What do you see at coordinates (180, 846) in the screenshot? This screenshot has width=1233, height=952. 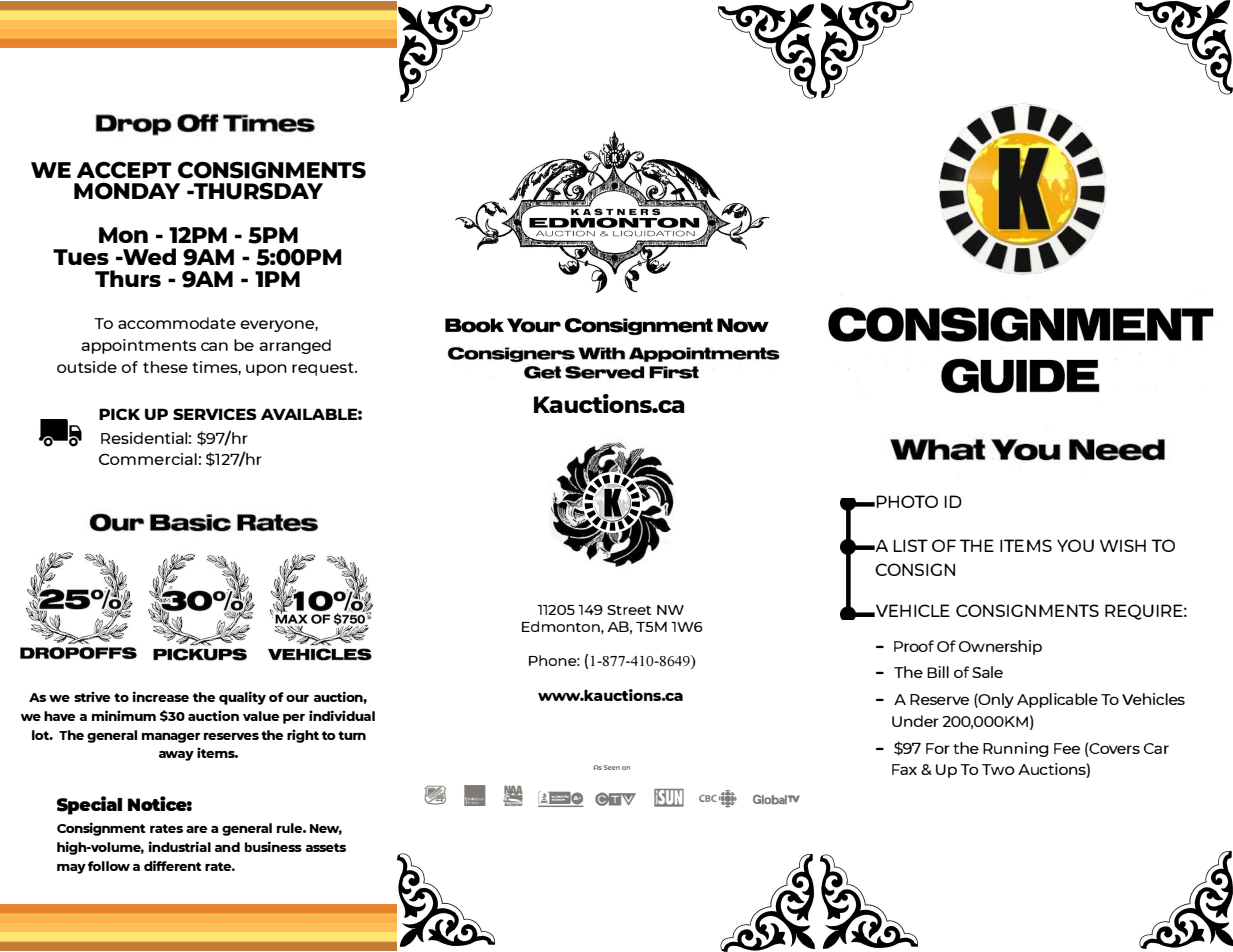 I see `industrial` at bounding box center [180, 846].
